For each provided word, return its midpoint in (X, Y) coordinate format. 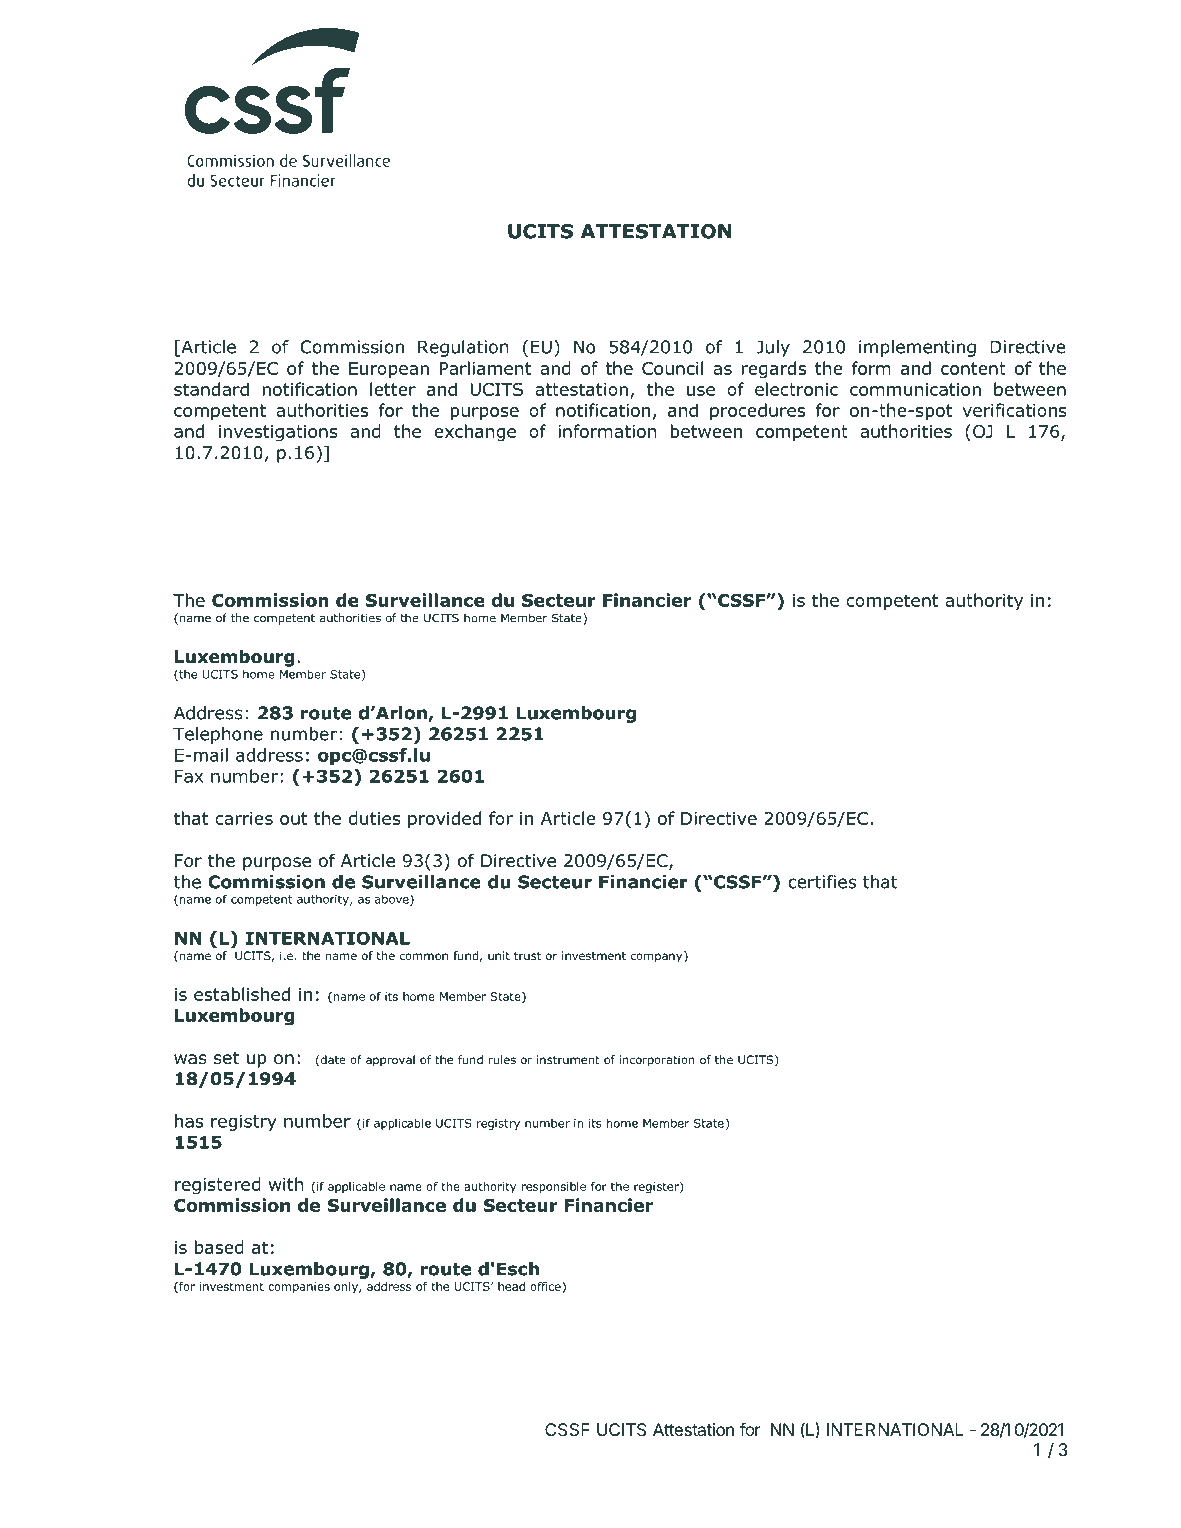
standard (211, 389)
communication (915, 389)
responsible (553, 1187)
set (226, 1058)
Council (672, 368)
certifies (822, 882)
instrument (568, 1059)
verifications (1014, 410)
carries (244, 818)
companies (299, 1287)
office (546, 1287)
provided (444, 820)
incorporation (657, 1061)
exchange (475, 433)
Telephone (218, 735)
